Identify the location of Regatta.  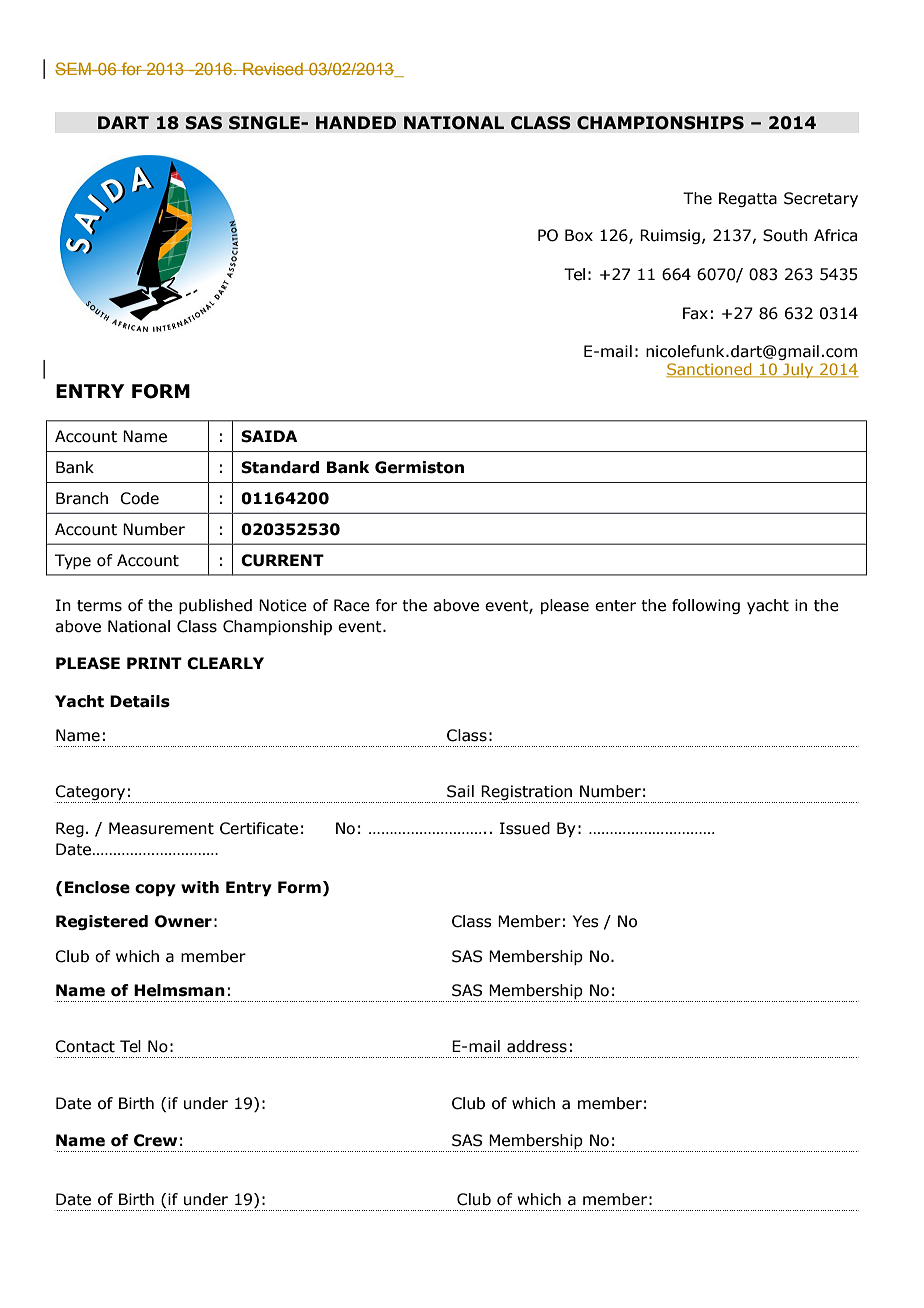
(748, 199).
